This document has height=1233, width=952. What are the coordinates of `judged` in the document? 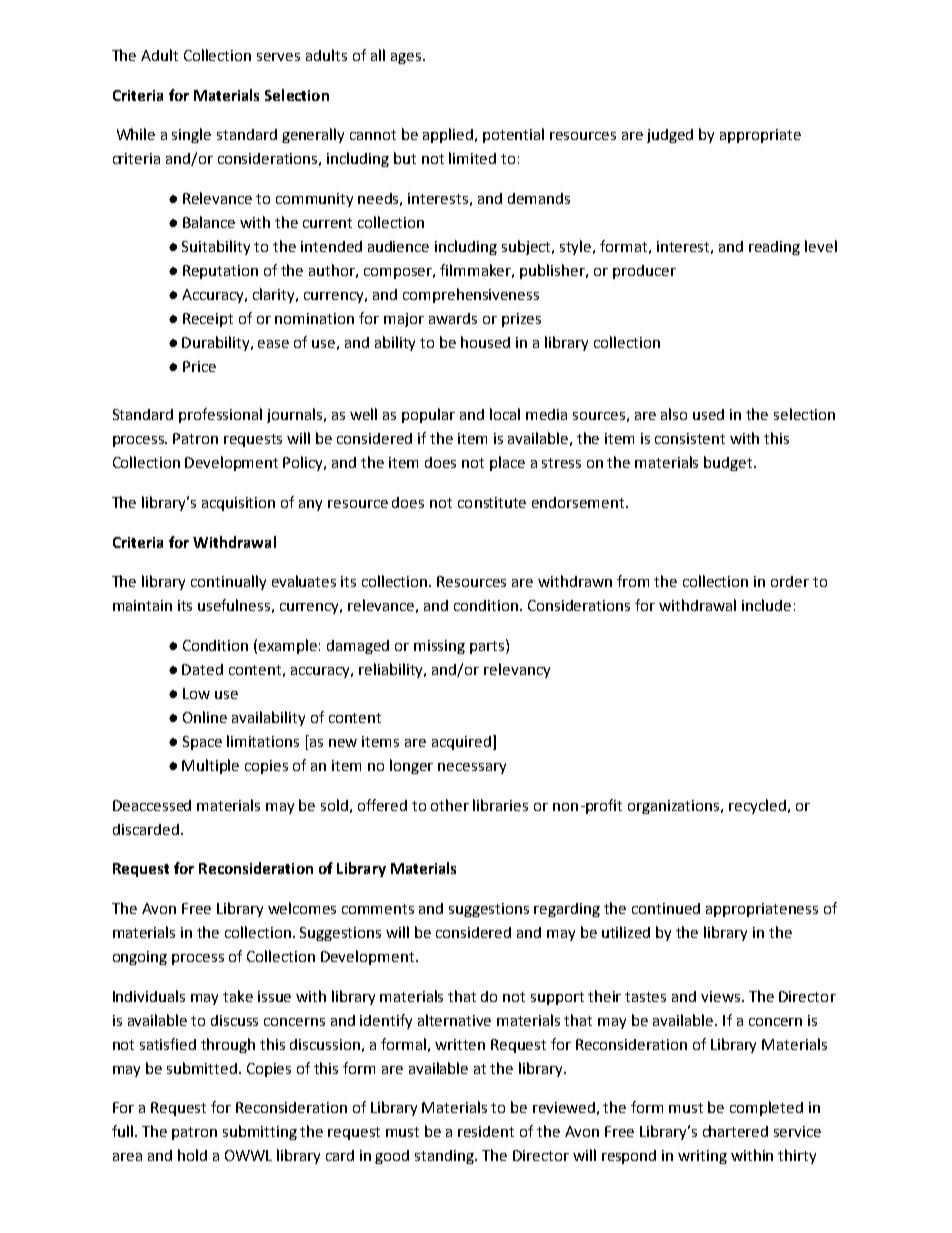 It's located at (670, 136).
